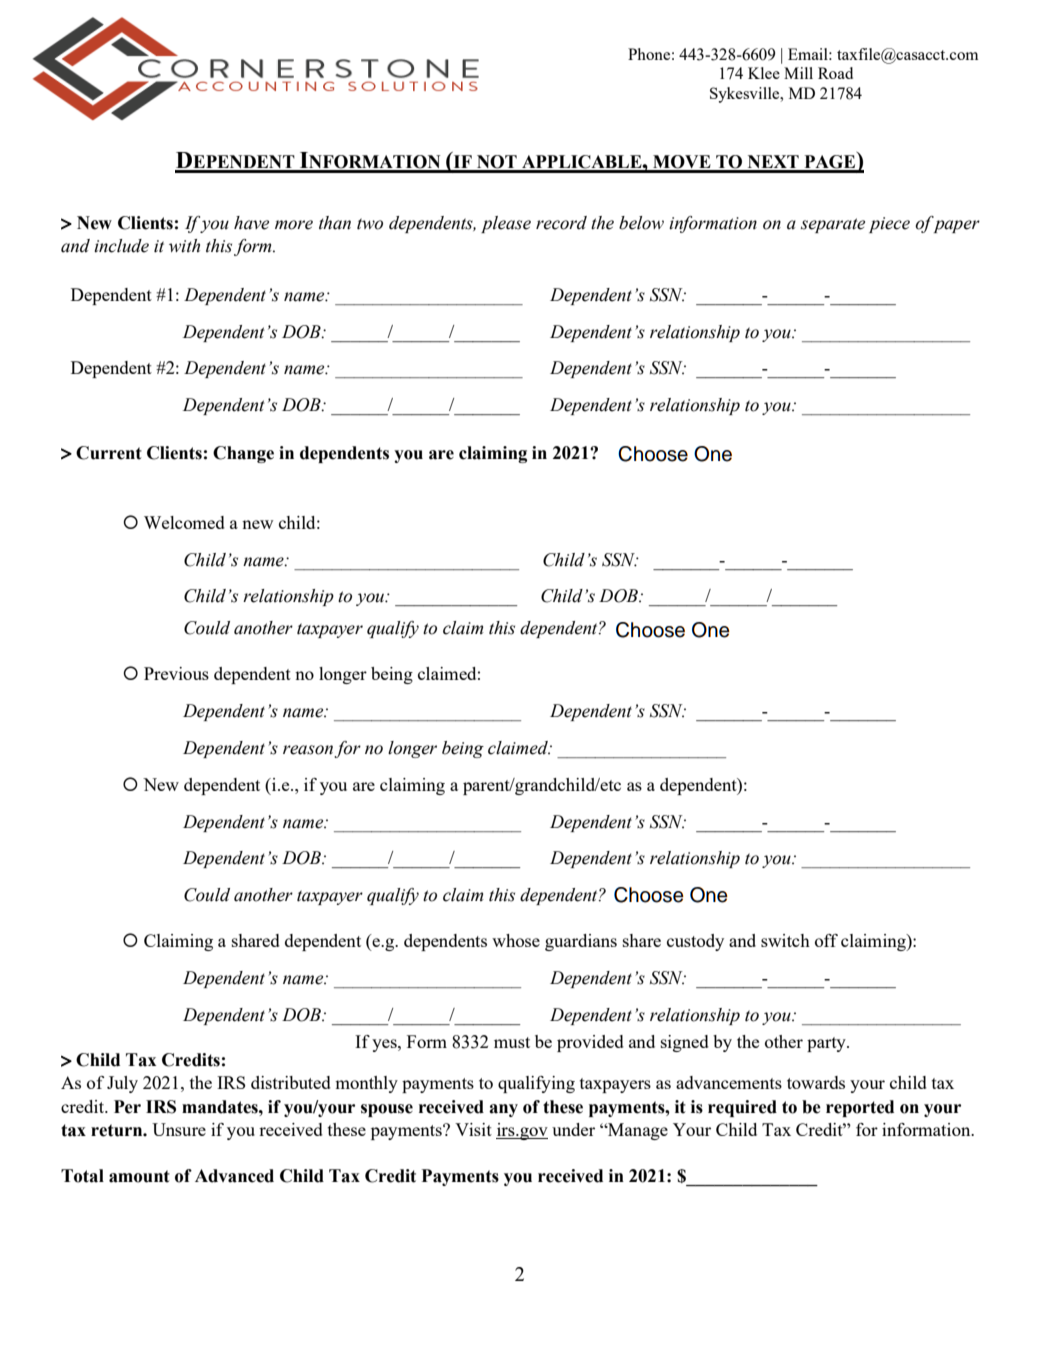 The height and width of the document is (1346, 1040). I want to click on Change, so click(243, 454).
